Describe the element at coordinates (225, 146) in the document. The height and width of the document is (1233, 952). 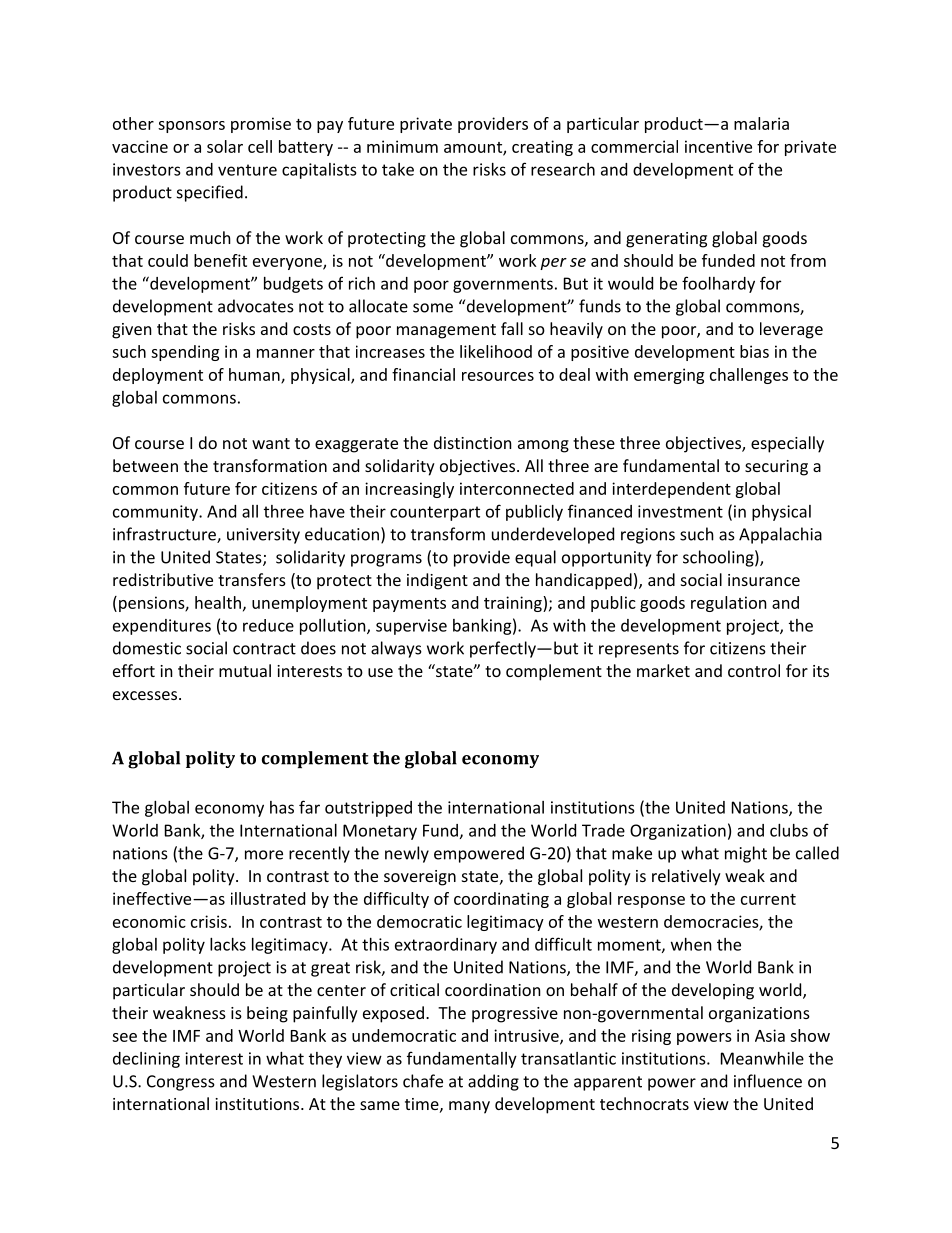
I see `solar` at that location.
